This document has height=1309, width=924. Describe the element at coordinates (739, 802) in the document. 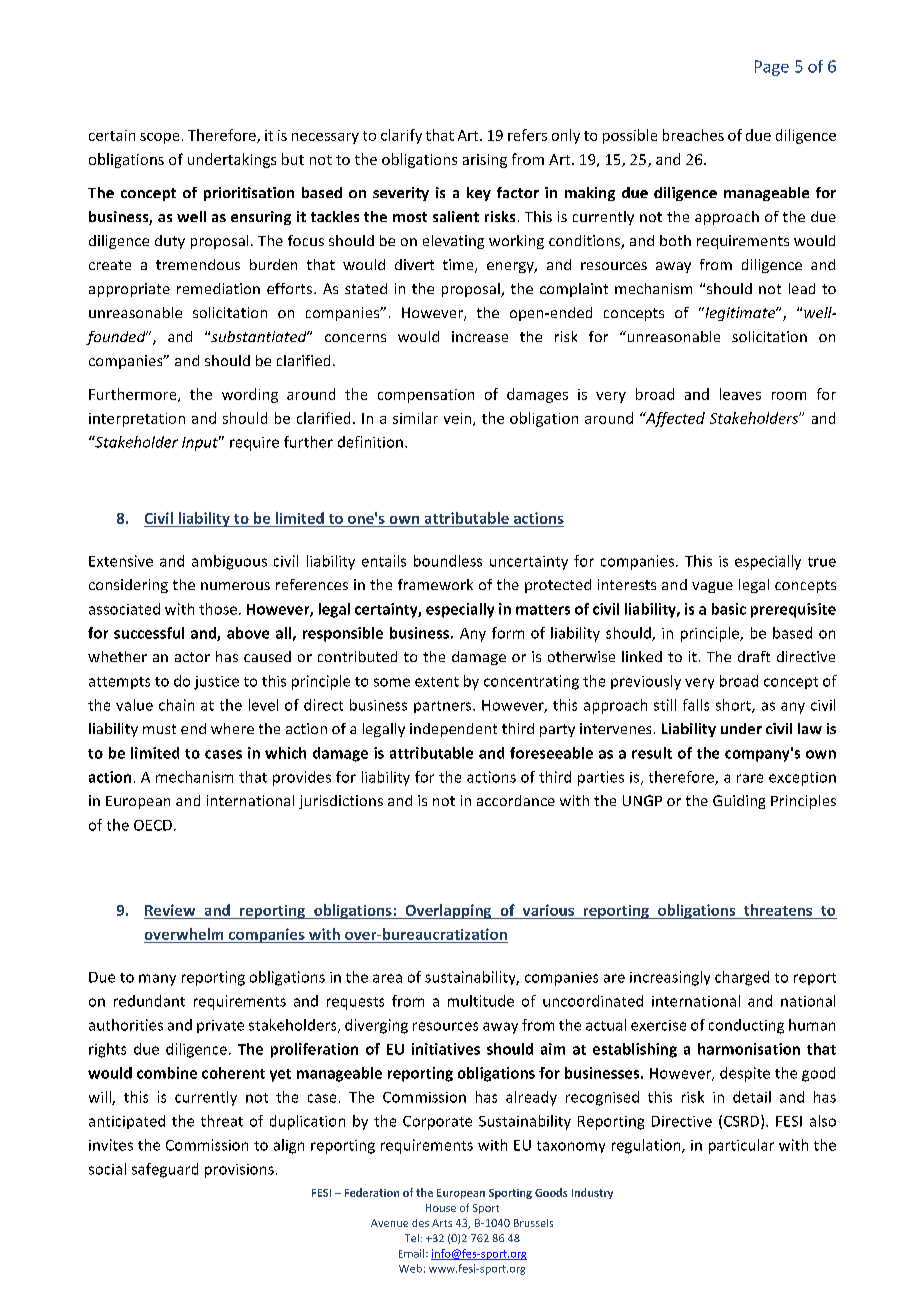

I see `Guiding` at that location.
